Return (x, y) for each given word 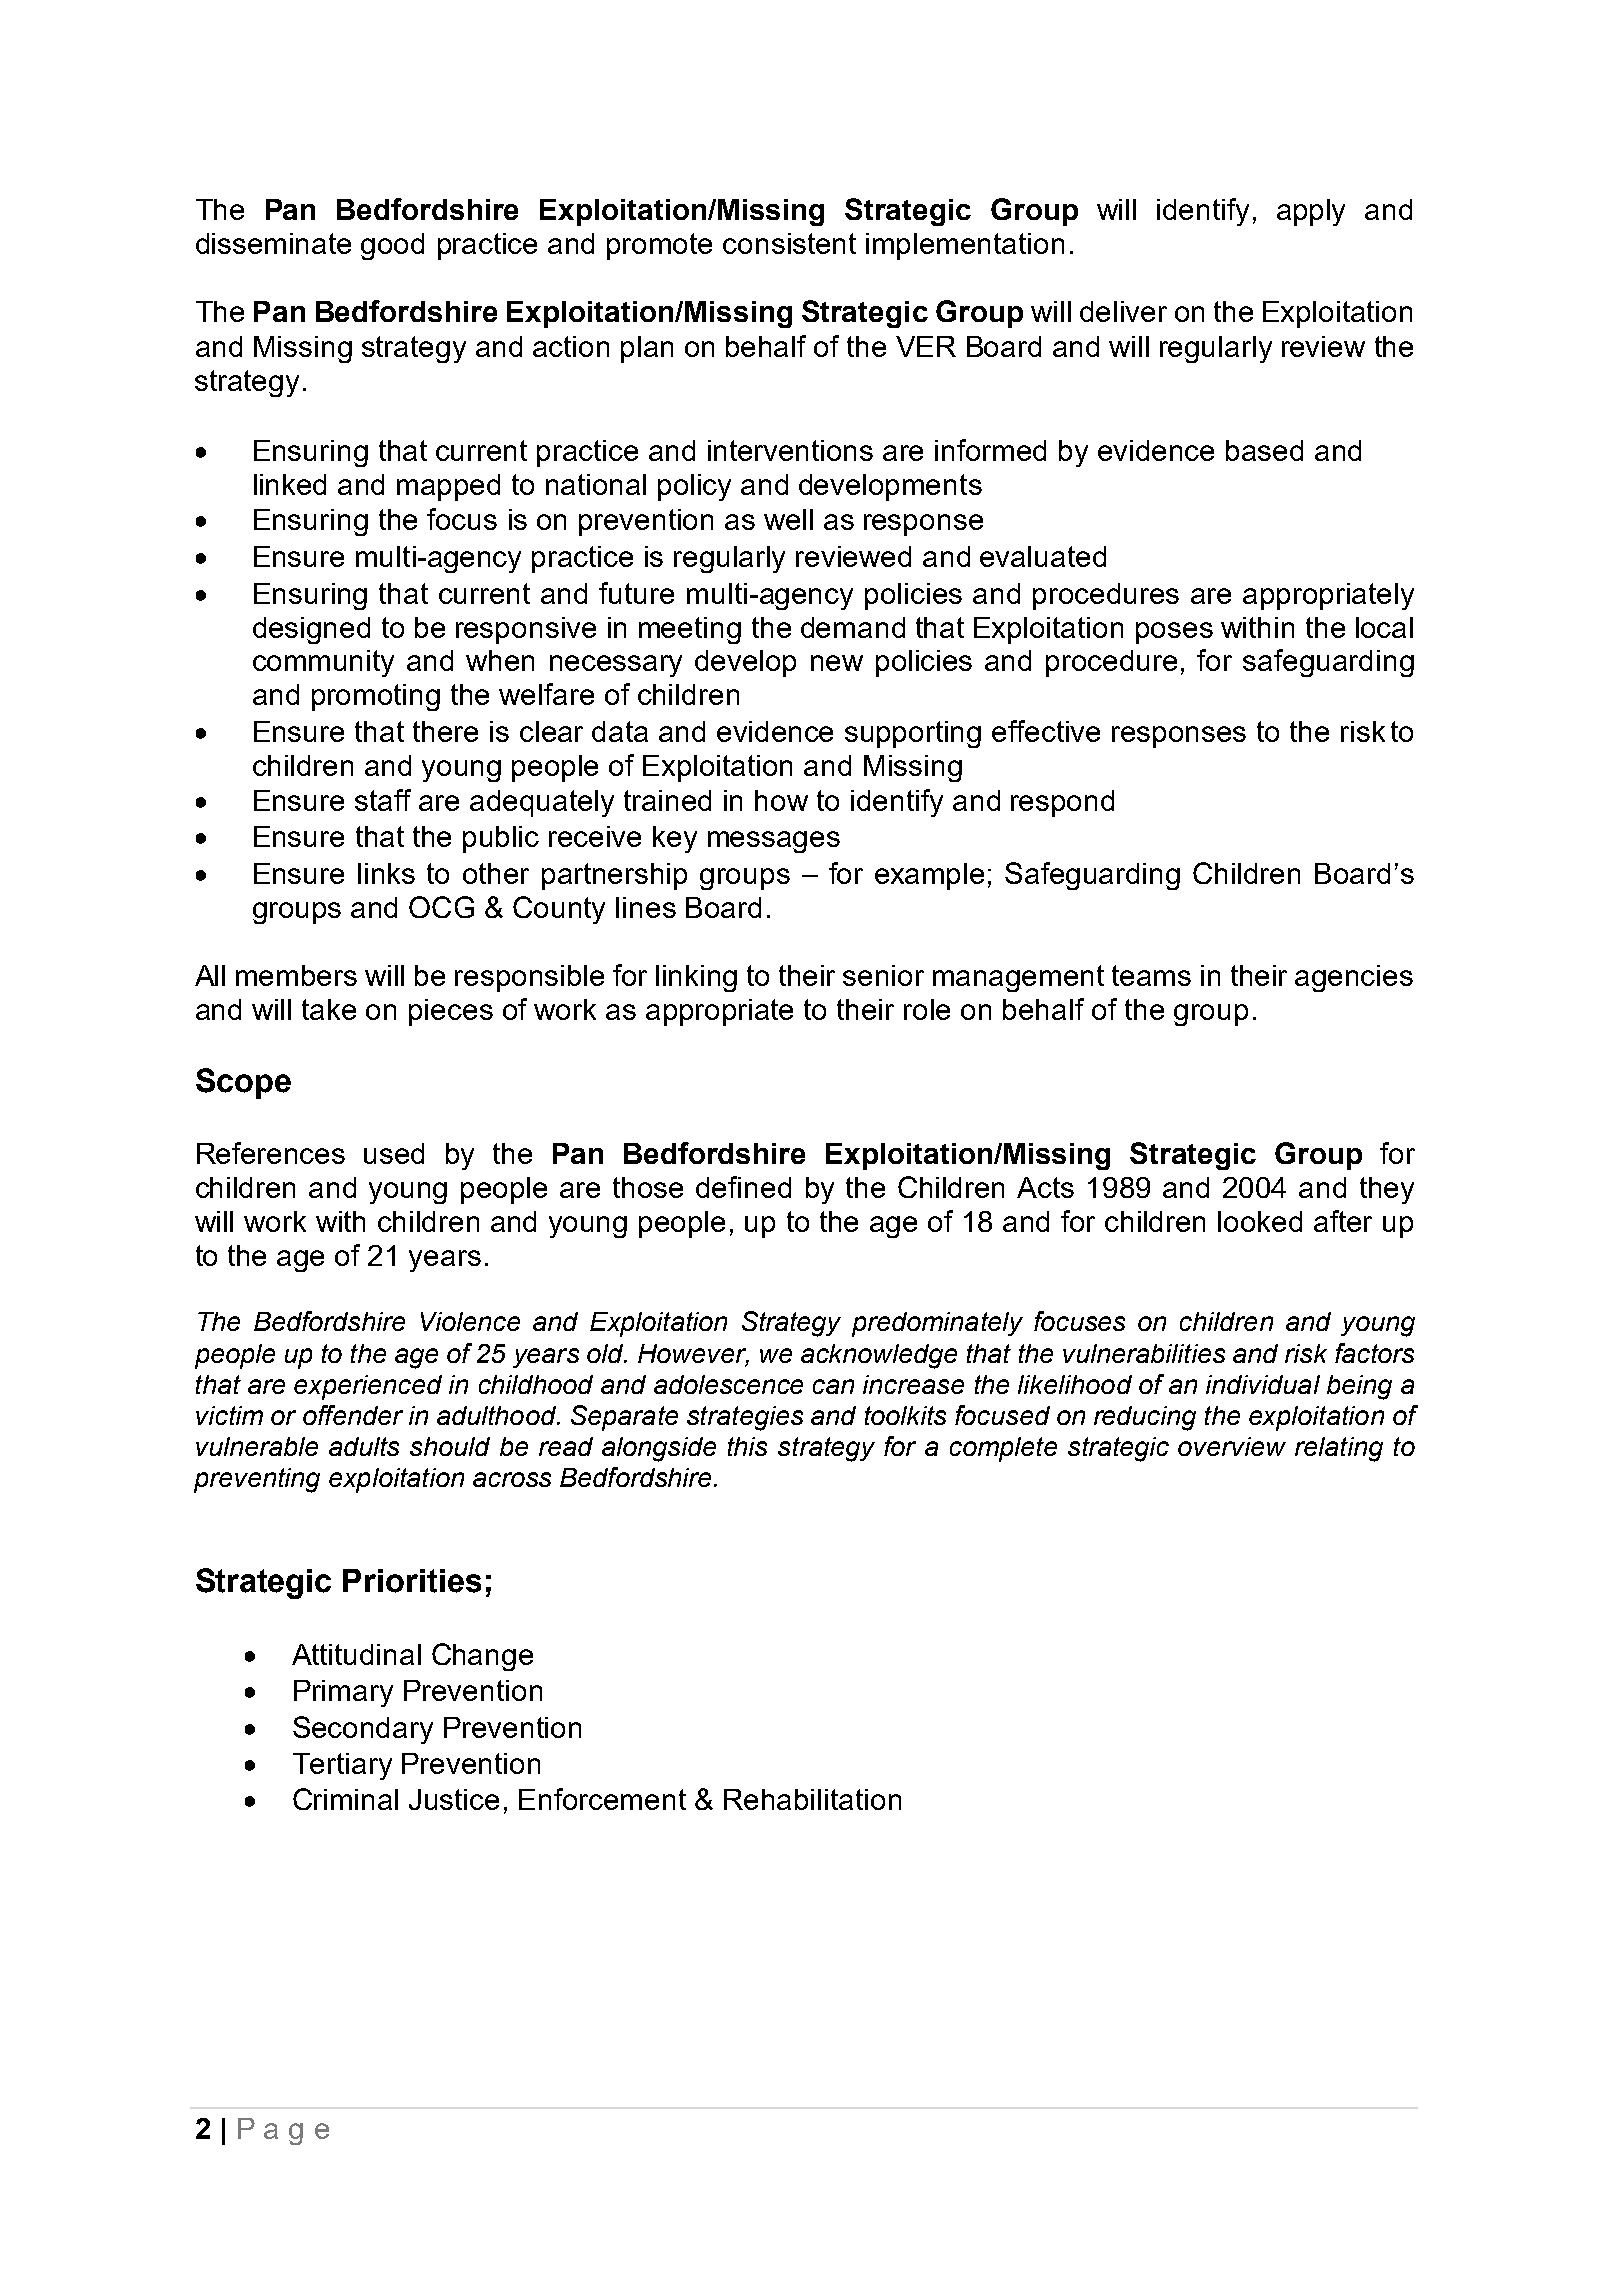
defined (743, 1187)
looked (1260, 1221)
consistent (789, 243)
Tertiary (342, 1766)
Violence (470, 1321)
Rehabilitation (812, 1799)
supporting (913, 734)
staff (383, 800)
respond (1062, 803)
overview (1232, 1446)
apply (1311, 212)
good (392, 246)
